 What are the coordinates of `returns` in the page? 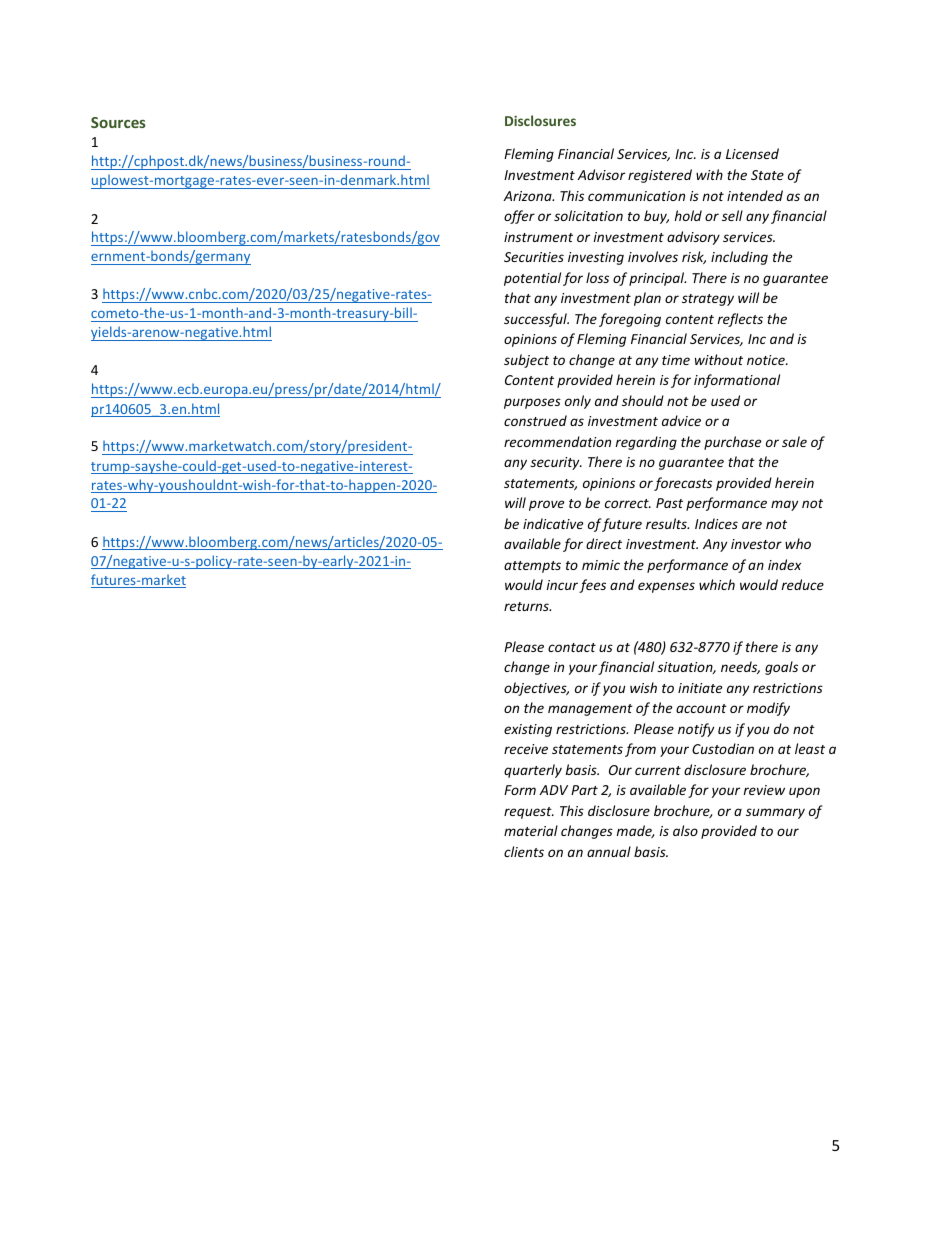 It's located at (527, 606).
